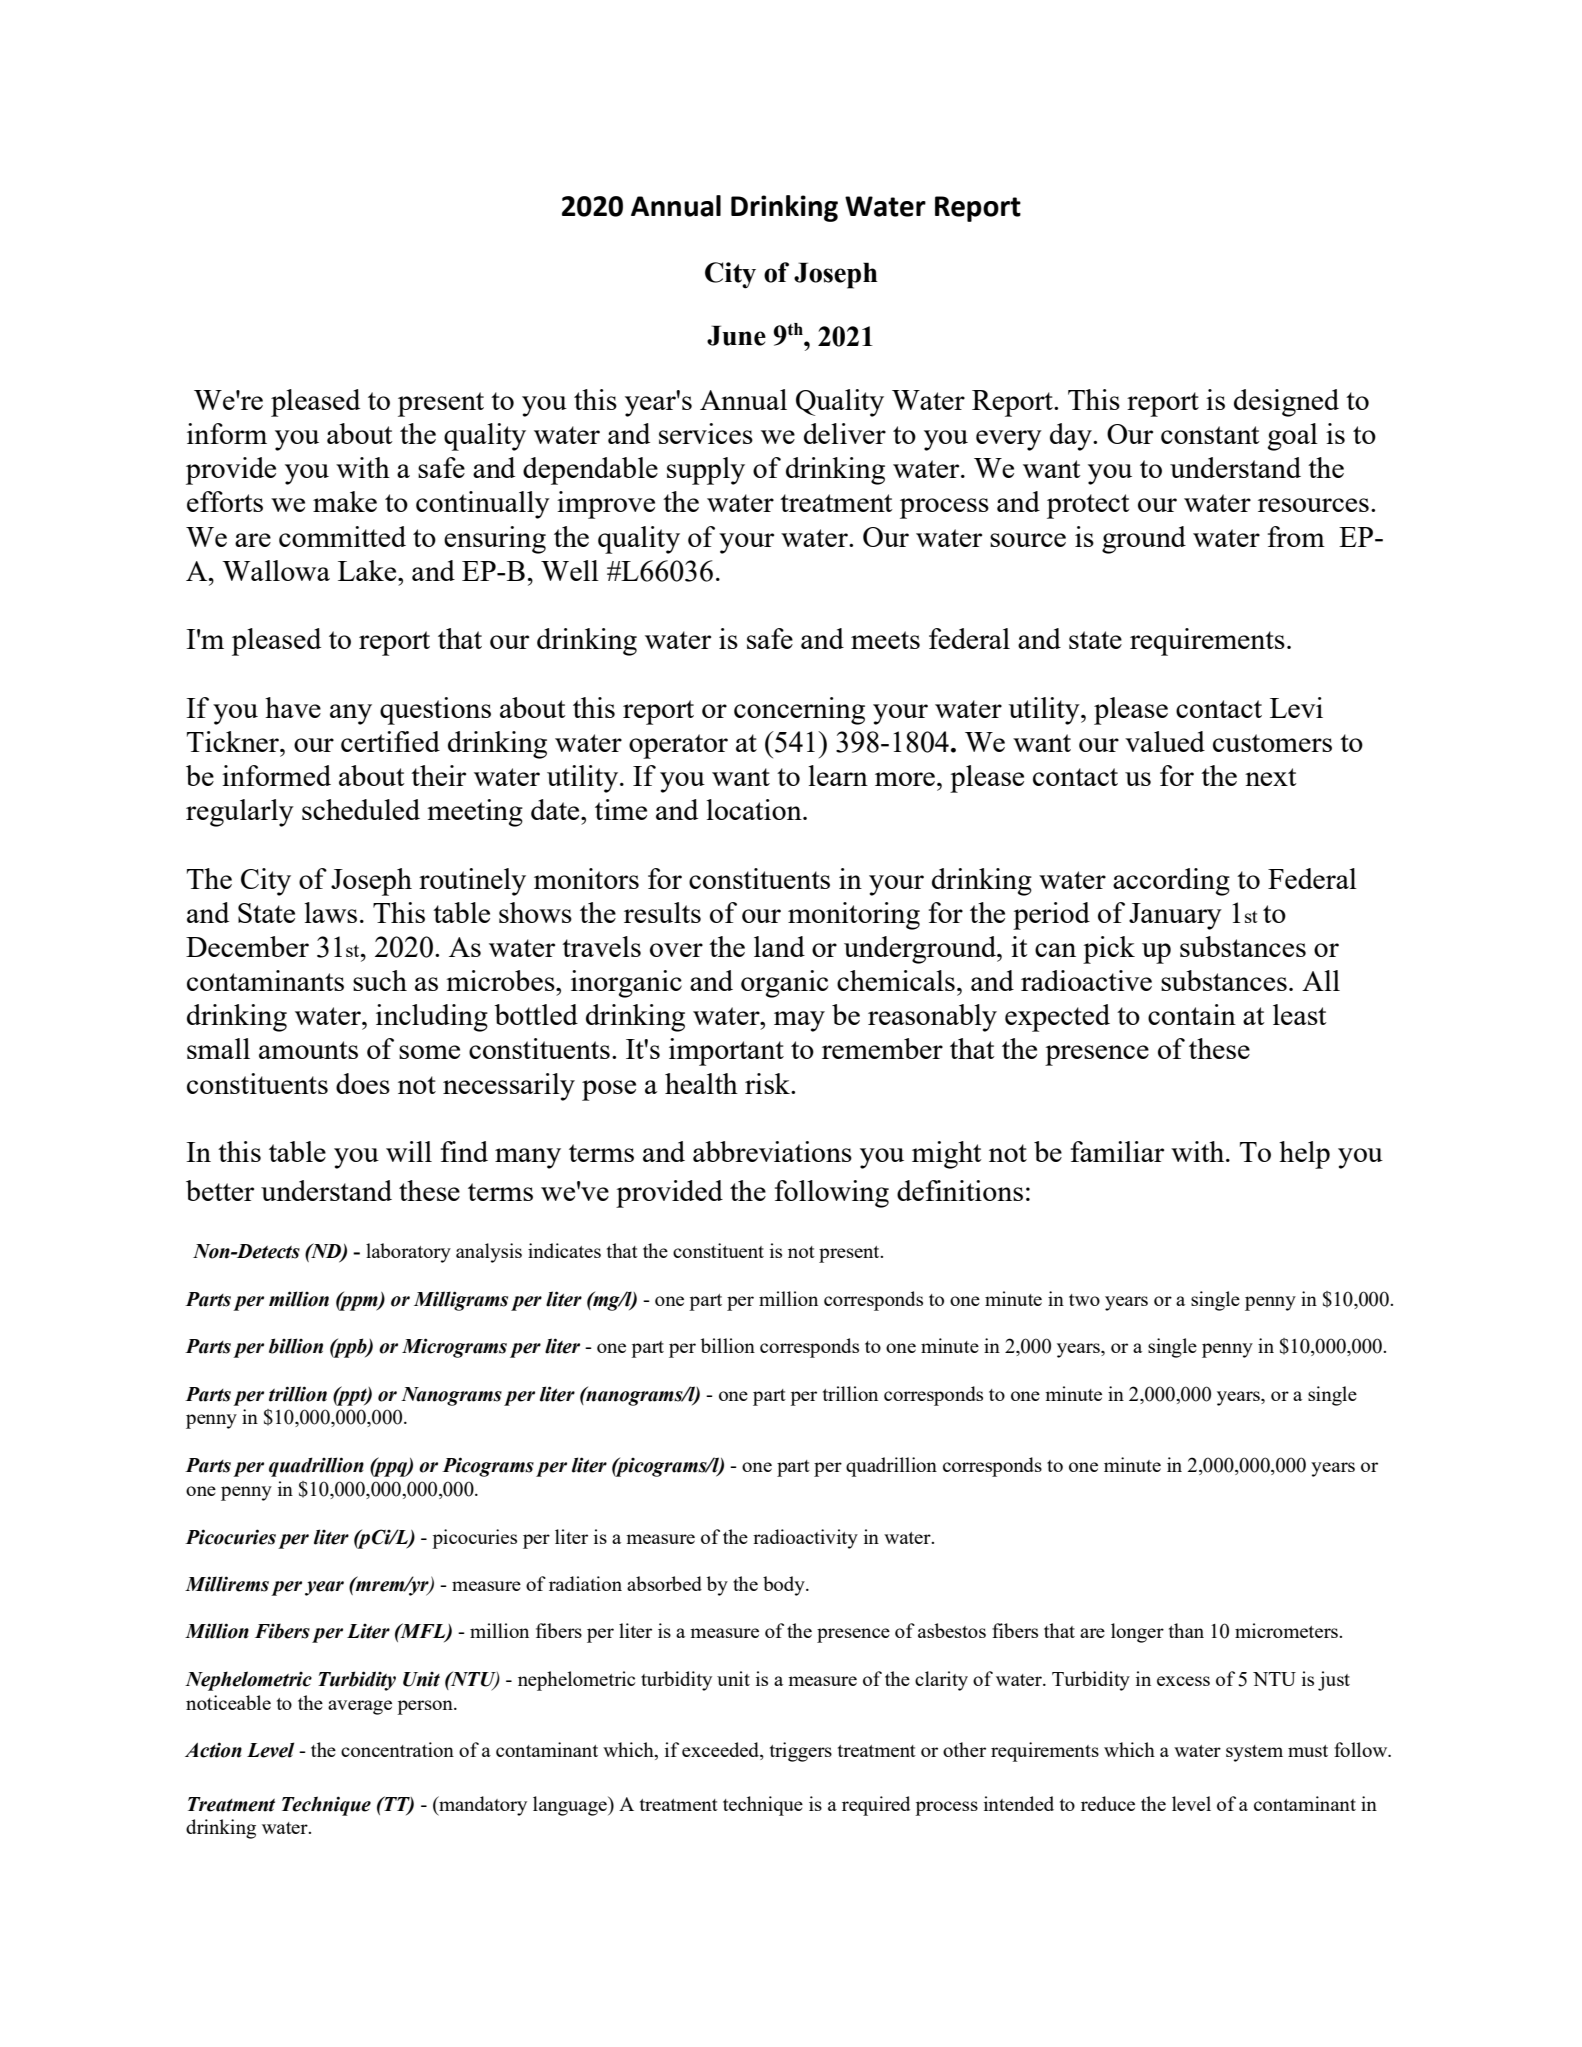 Image resolution: width=1582 pixels, height=2047 pixels. I want to click on June, so click(736, 335).
